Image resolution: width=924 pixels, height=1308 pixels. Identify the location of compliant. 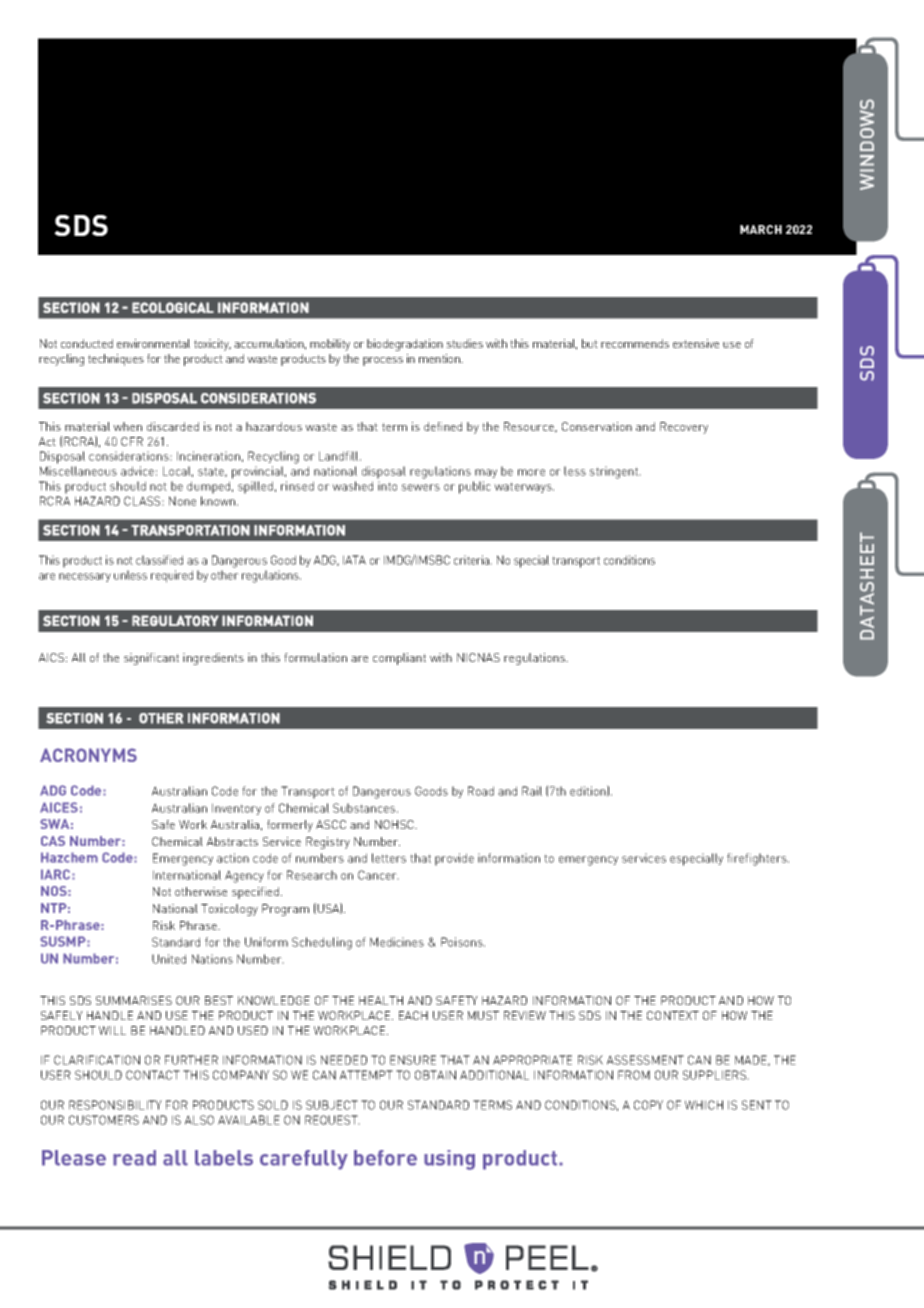
(399, 659).
